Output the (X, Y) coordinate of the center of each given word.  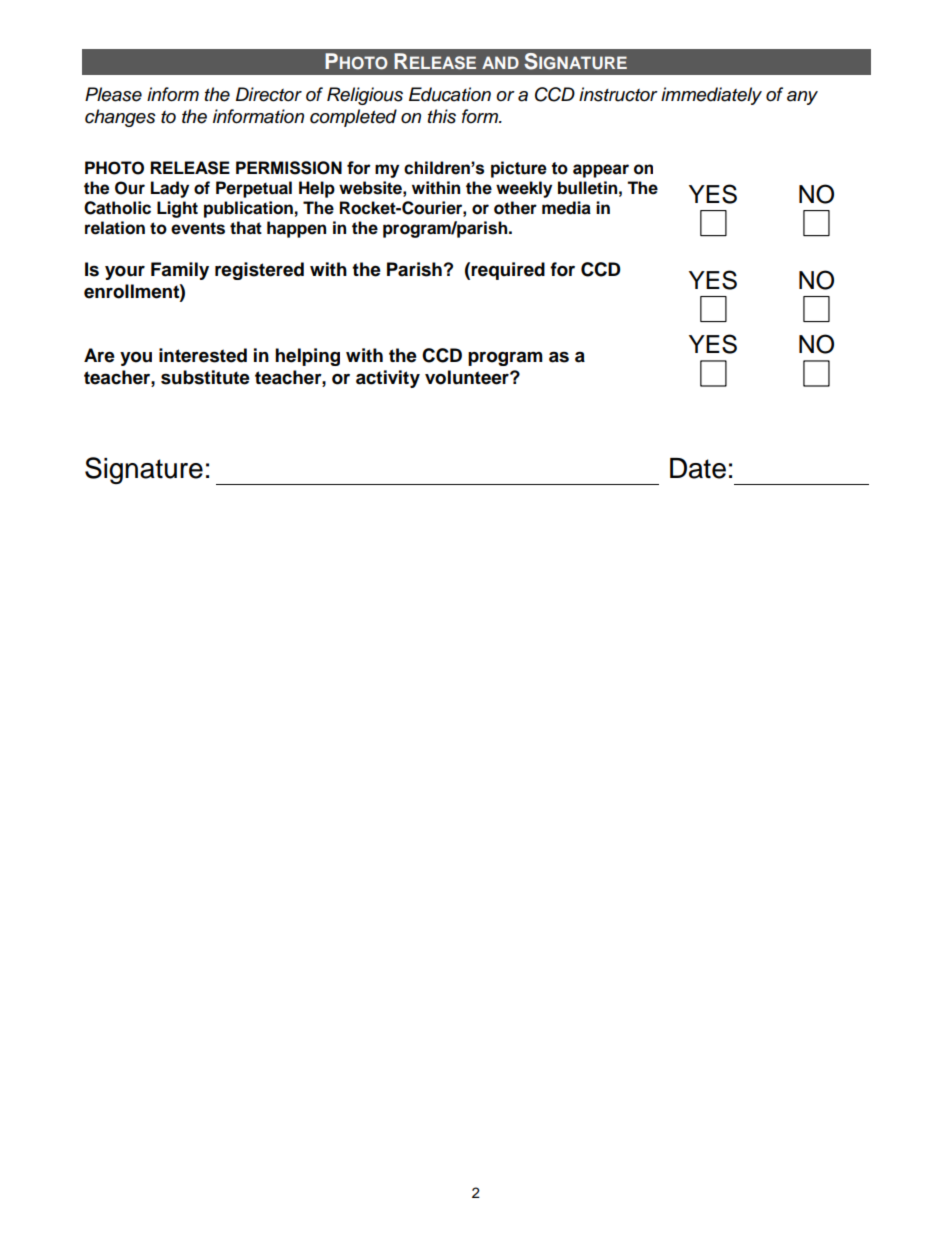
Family (180, 271)
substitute (205, 377)
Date (698, 468)
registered (259, 271)
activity (388, 379)
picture (519, 169)
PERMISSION (289, 168)
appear (601, 171)
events (198, 228)
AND (500, 62)
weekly (524, 189)
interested (203, 355)
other (515, 208)
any (802, 98)
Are (99, 355)
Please (113, 94)
